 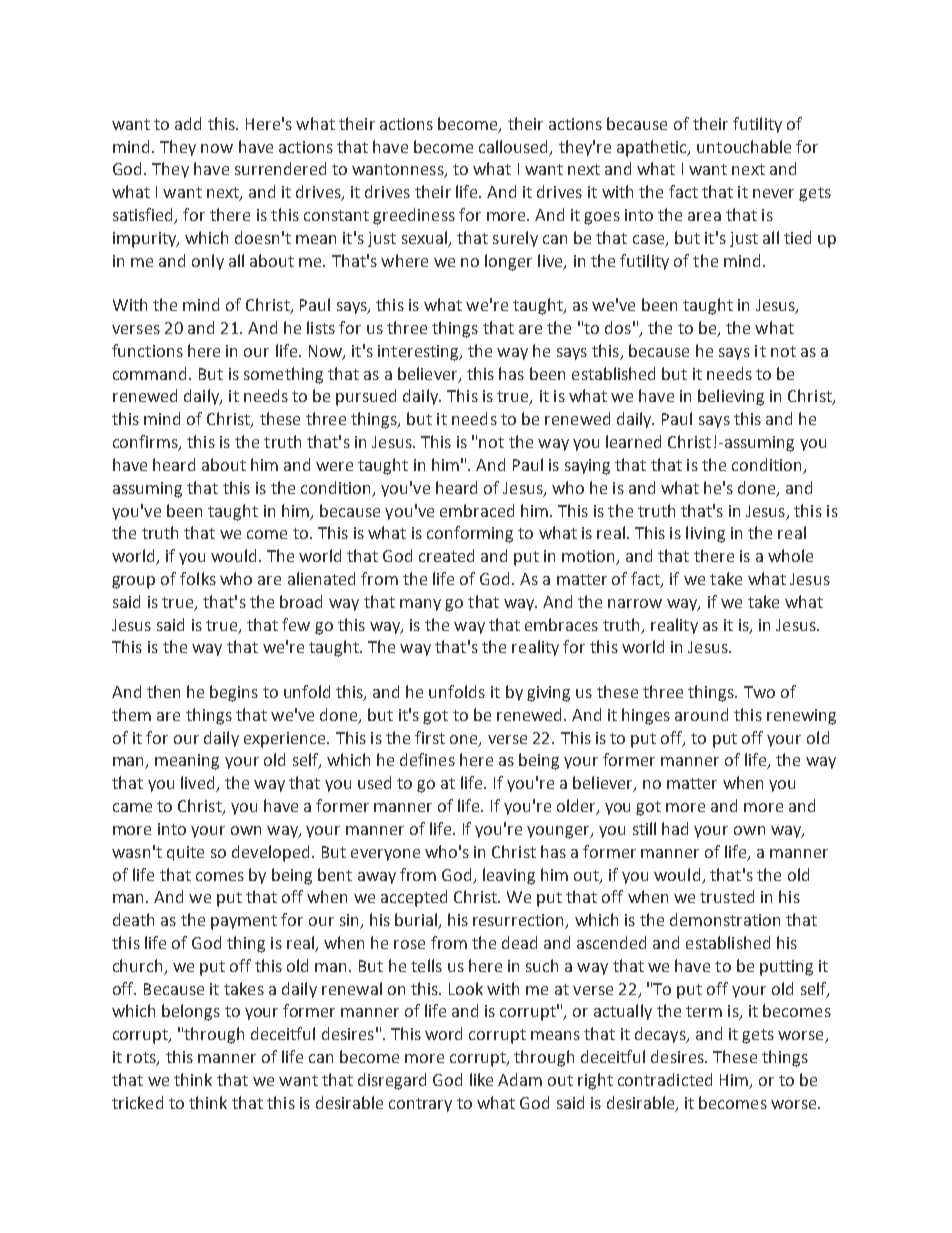 I want to click on contradicted, so click(x=665, y=1079).
